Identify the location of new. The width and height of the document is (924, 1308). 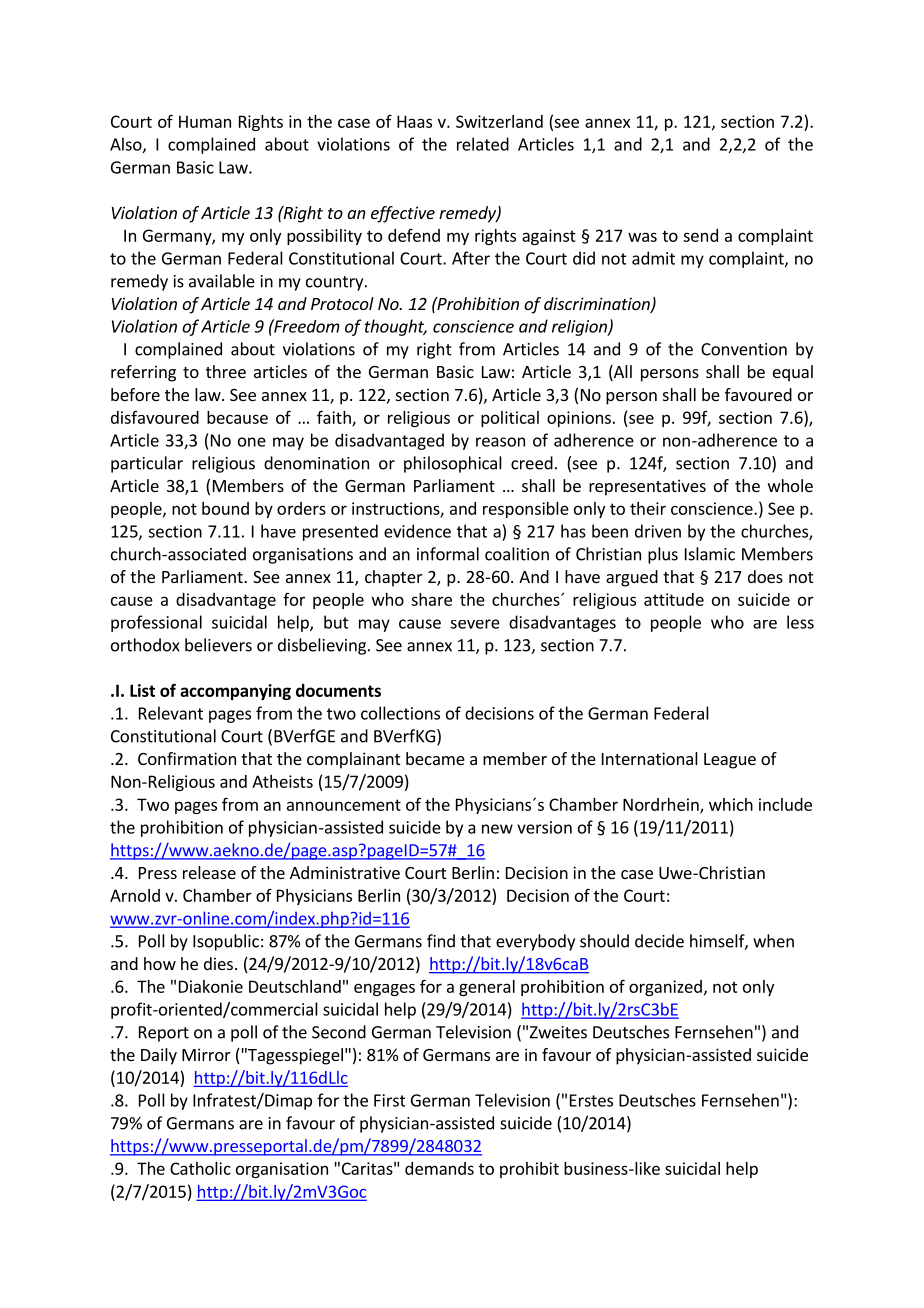
(497, 829).
